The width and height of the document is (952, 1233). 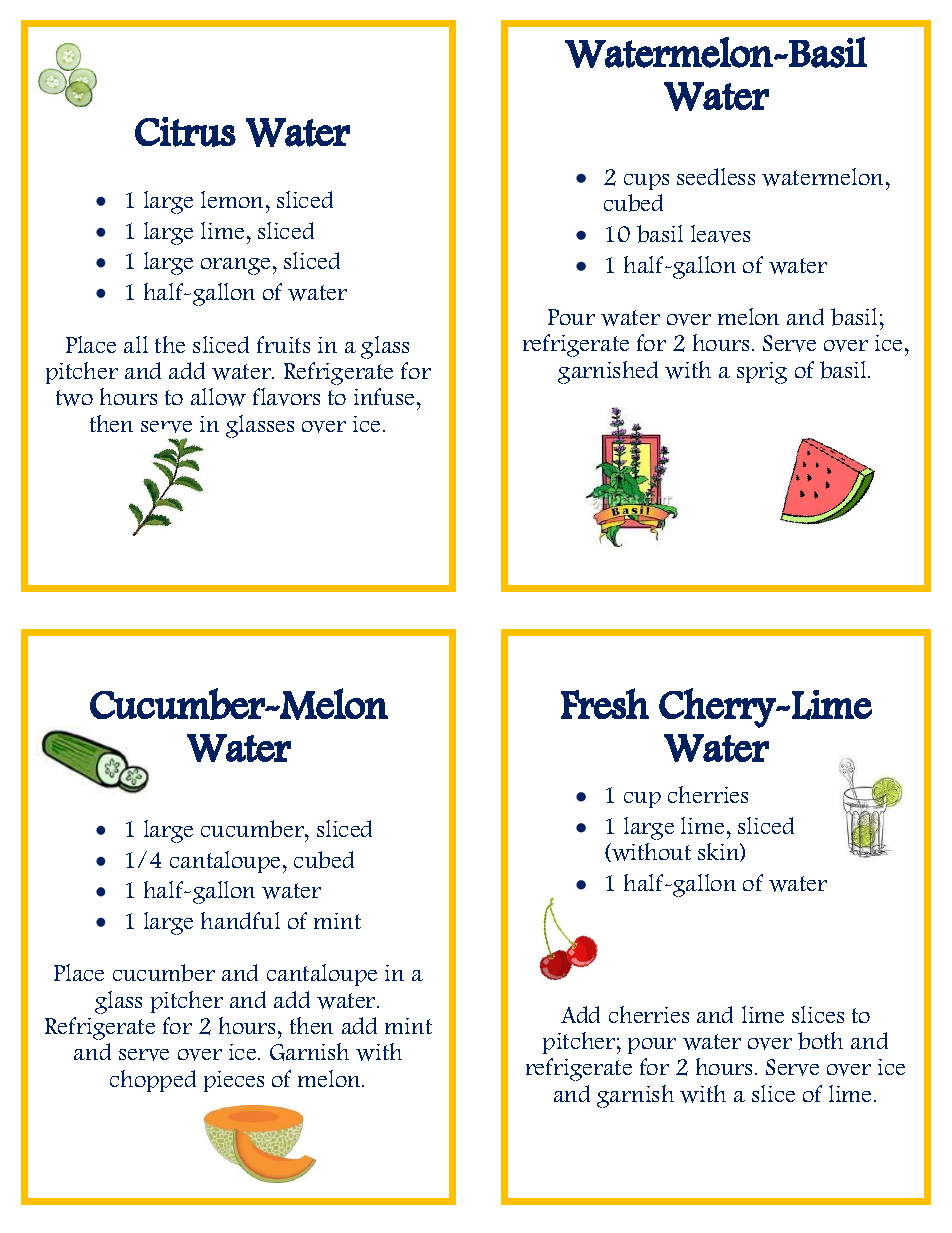 What do you see at coordinates (185, 132) in the document?
I see `Citrus` at bounding box center [185, 132].
